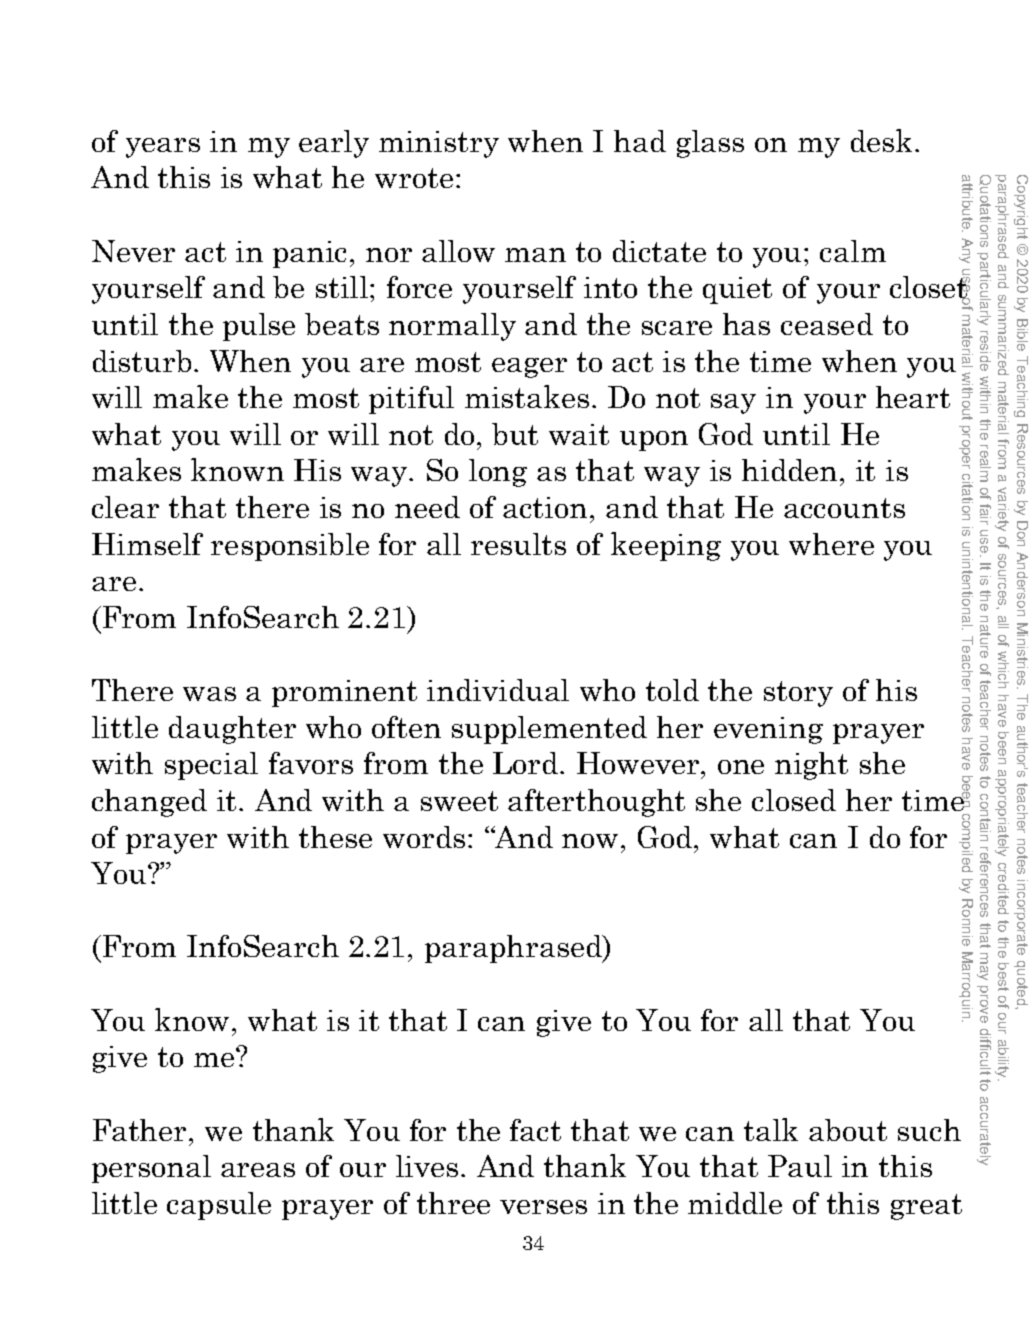  Describe the element at coordinates (844, 508) in the screenshot. I see `accounts` at that location.
